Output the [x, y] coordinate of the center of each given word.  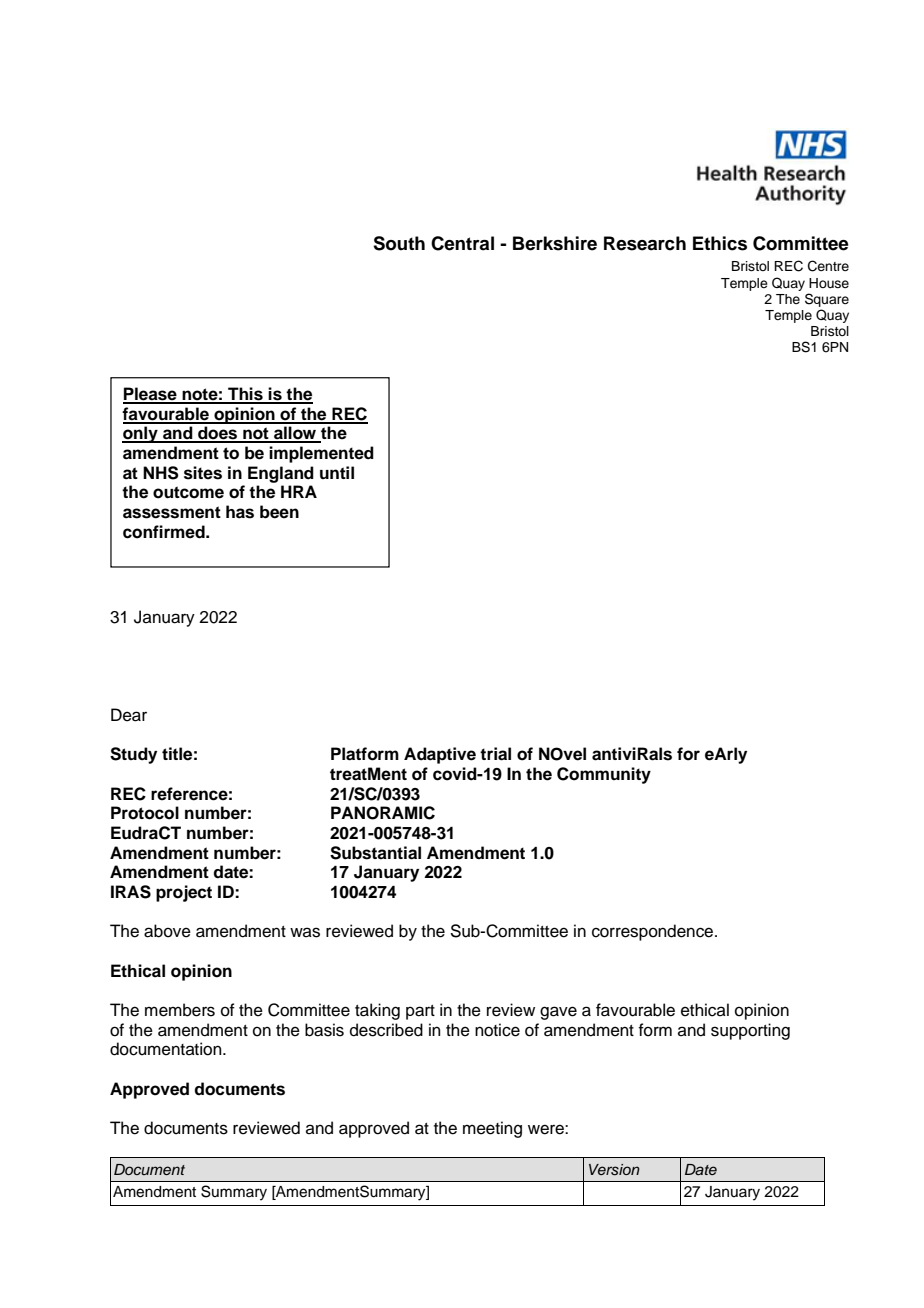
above [167, 931]
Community [604, 775]
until [337, 472]
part [420, 1012]
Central [462, 243]
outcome [188, 492]
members [180, 1010]
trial [495, 754]
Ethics [720, 243]
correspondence [654, 932]
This [245, 395]
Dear [129, 715]
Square [827, 300]
